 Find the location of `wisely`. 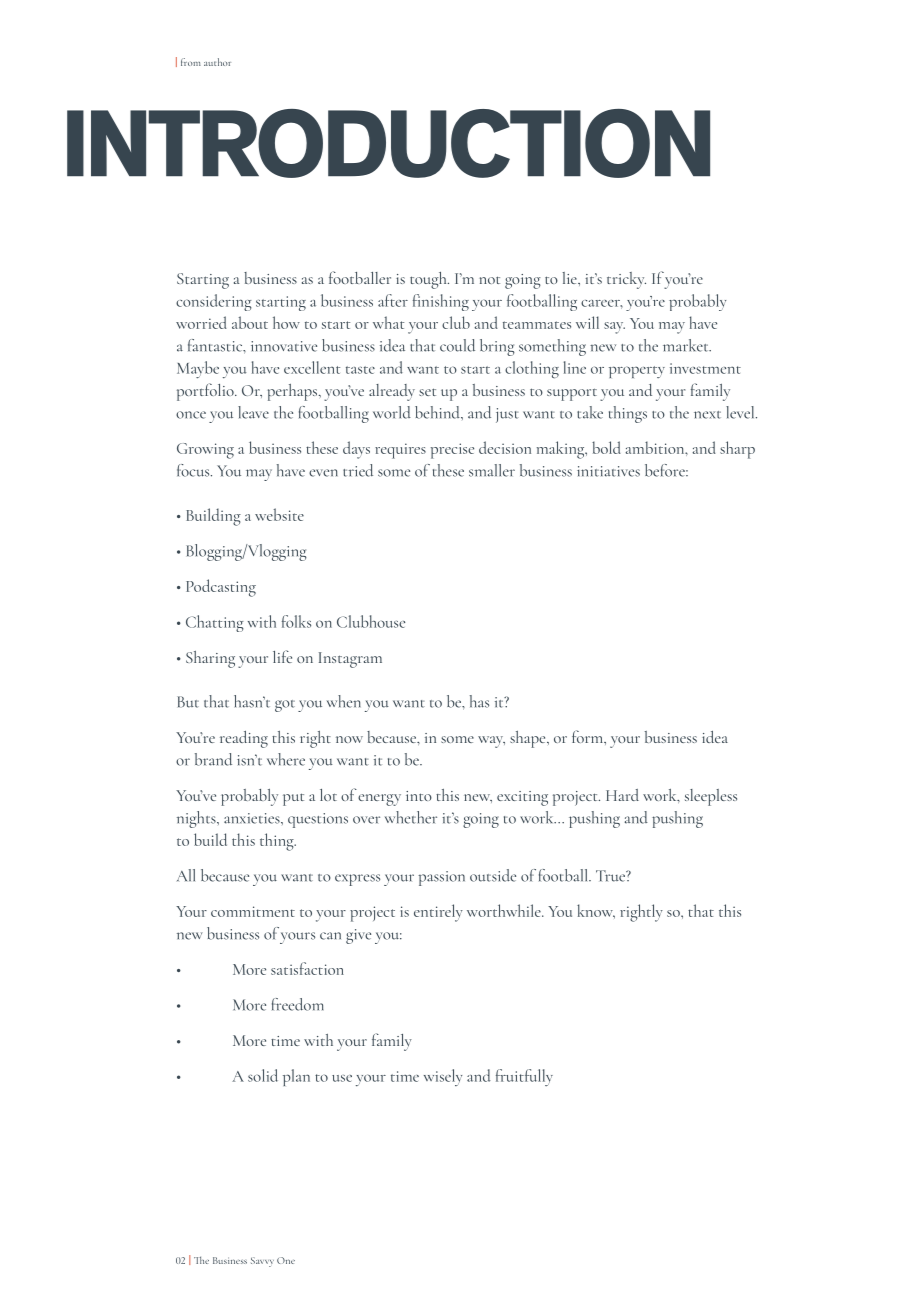

wisely is located at coordinates (443, 1077).
